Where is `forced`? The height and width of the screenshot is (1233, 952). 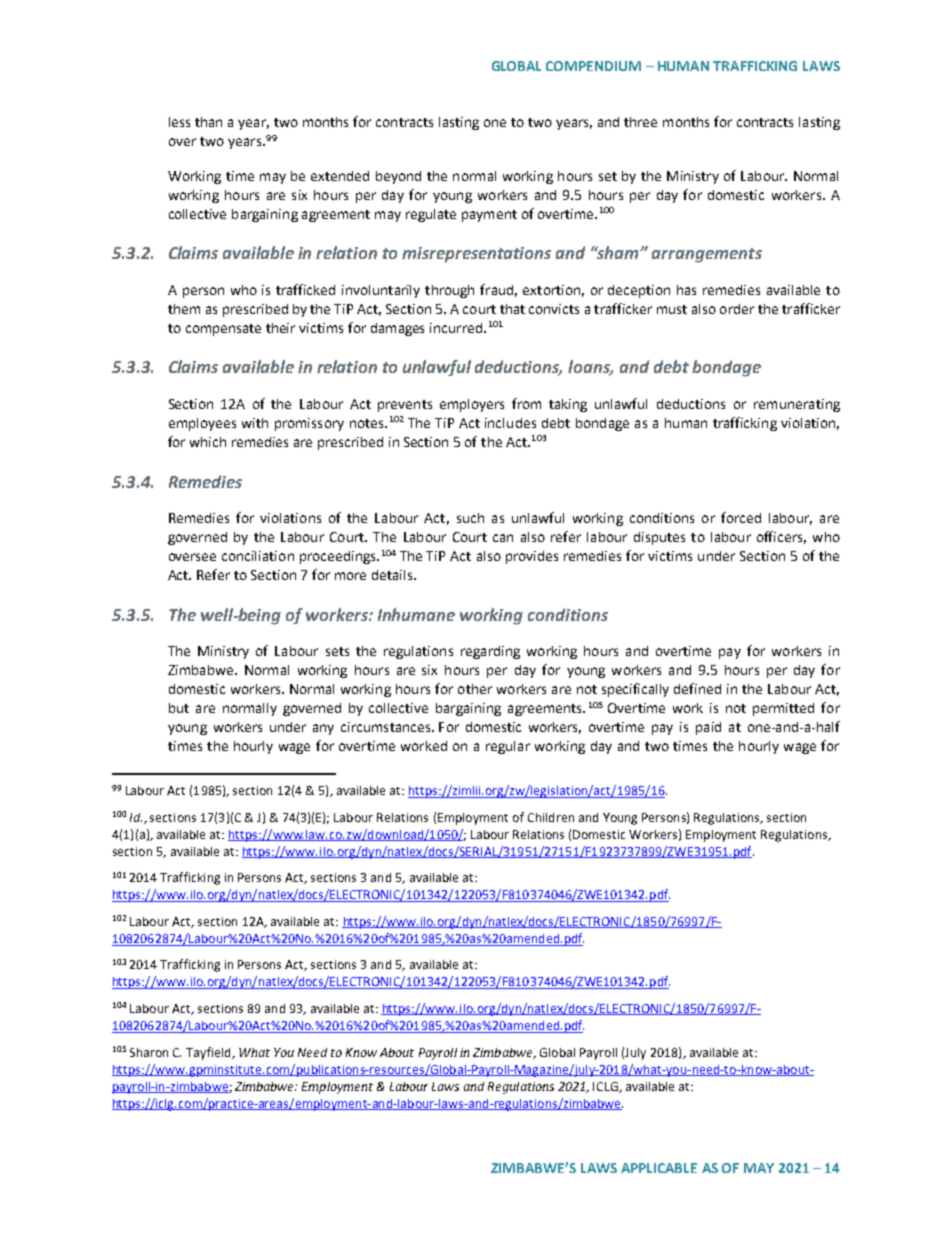
forced is located at coordinates (741, 517).
